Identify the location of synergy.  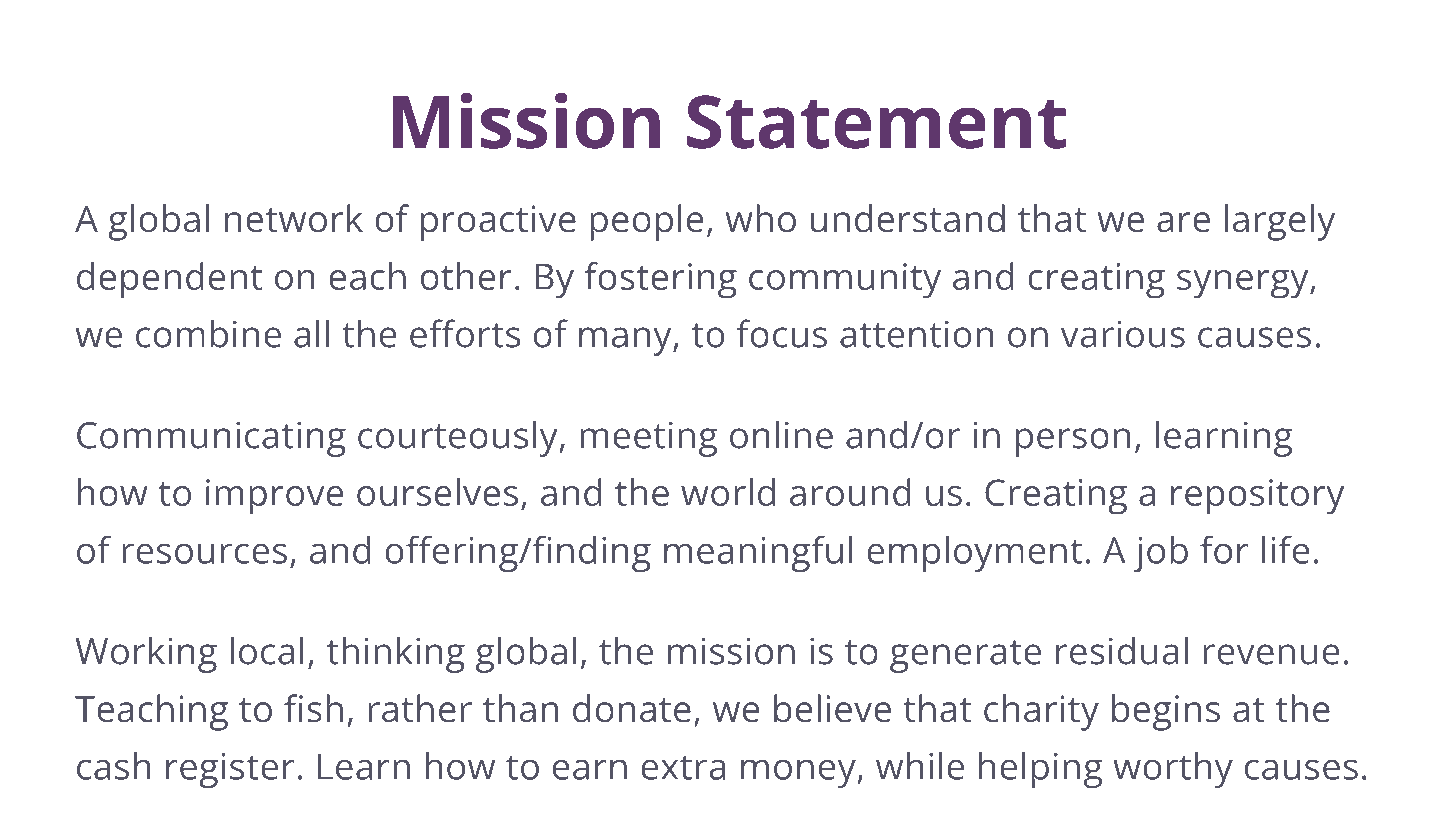
(1244, 284).
